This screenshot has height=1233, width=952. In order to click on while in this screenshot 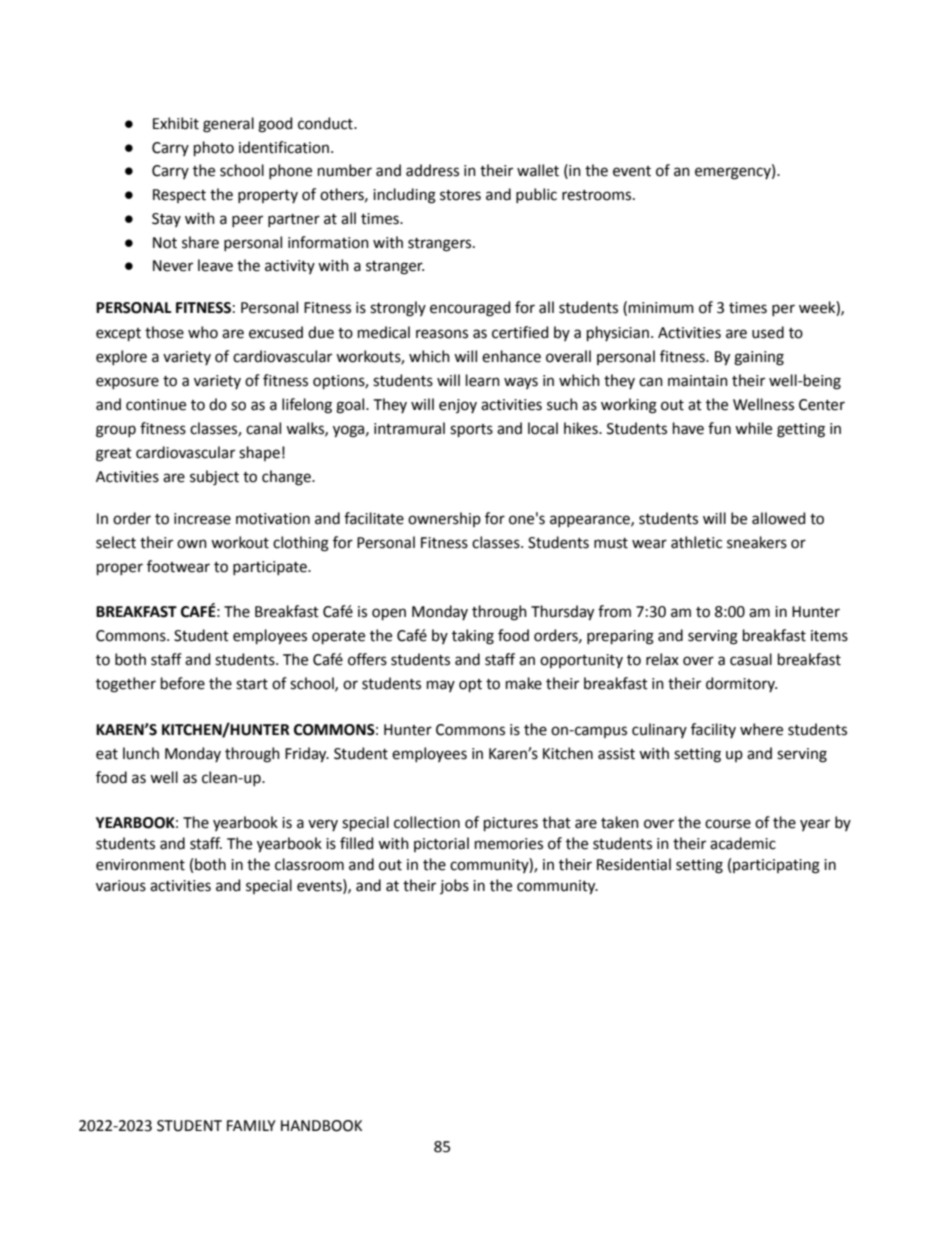, I will do `click(753, 428)`.
